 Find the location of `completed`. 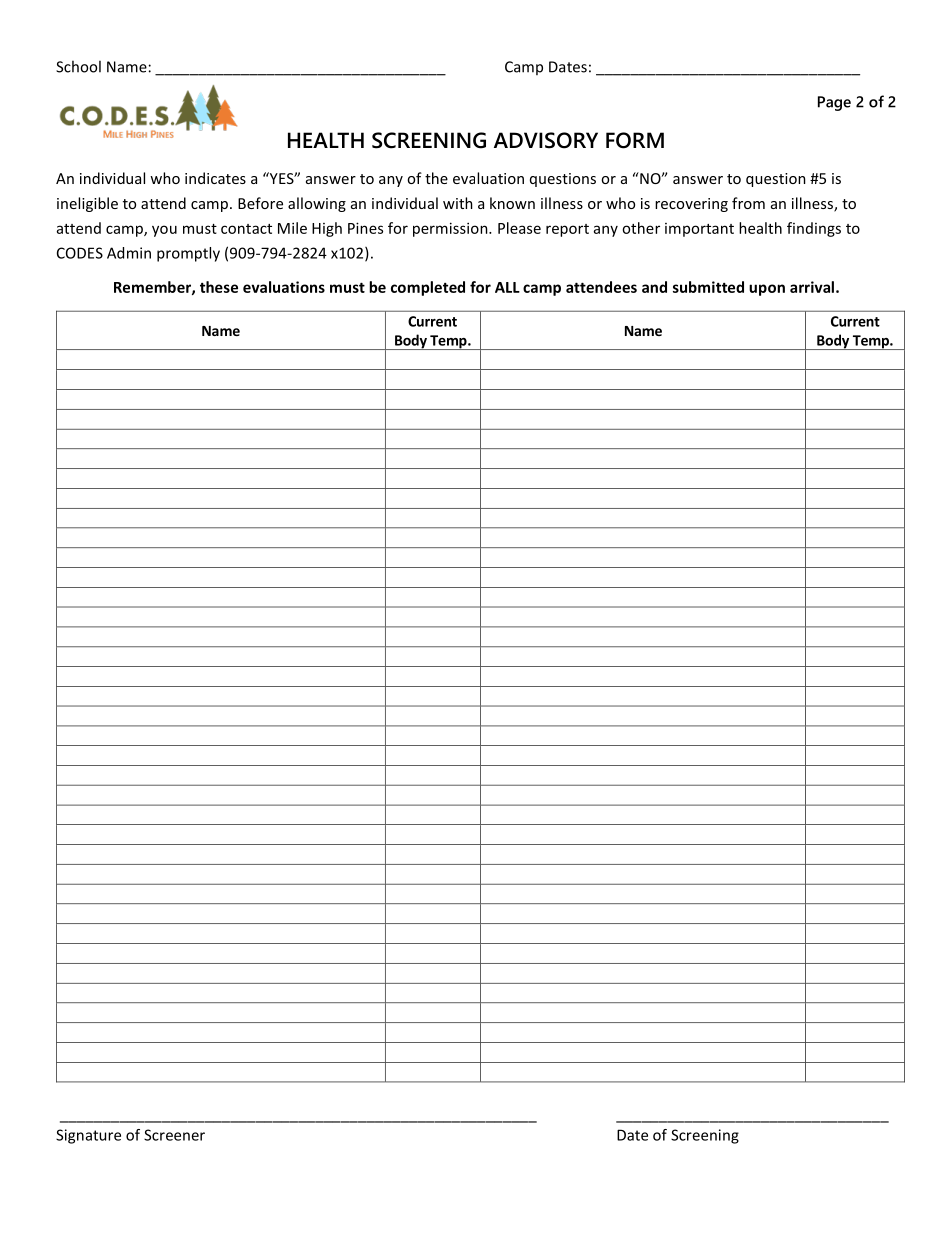

completed is located at coordinates (428, 288).
